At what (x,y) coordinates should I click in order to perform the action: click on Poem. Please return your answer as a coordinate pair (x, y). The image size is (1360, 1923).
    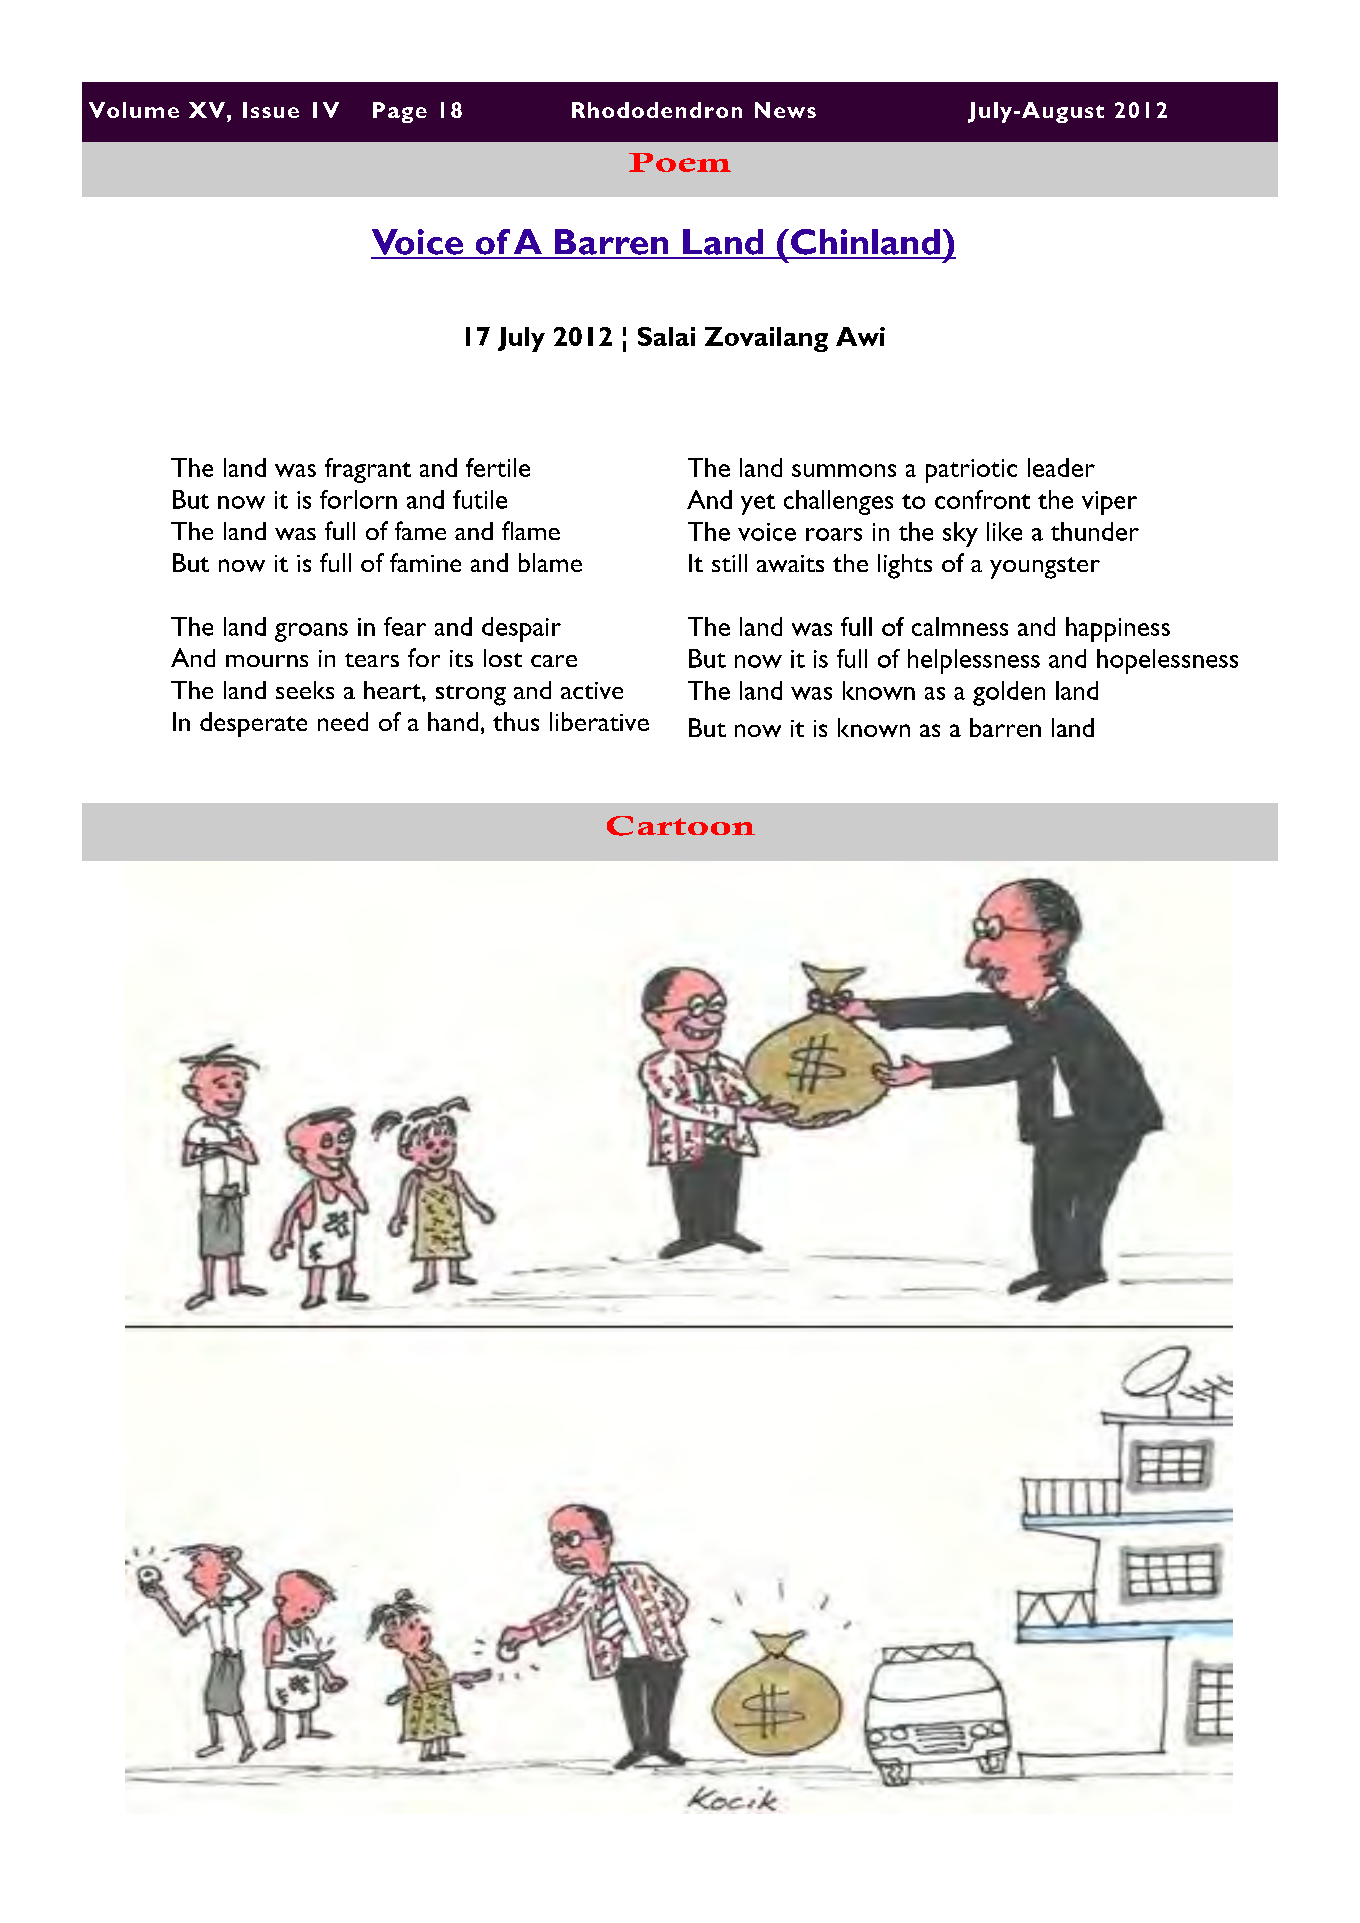
    Looking at the image, I should click on (680, 162).
